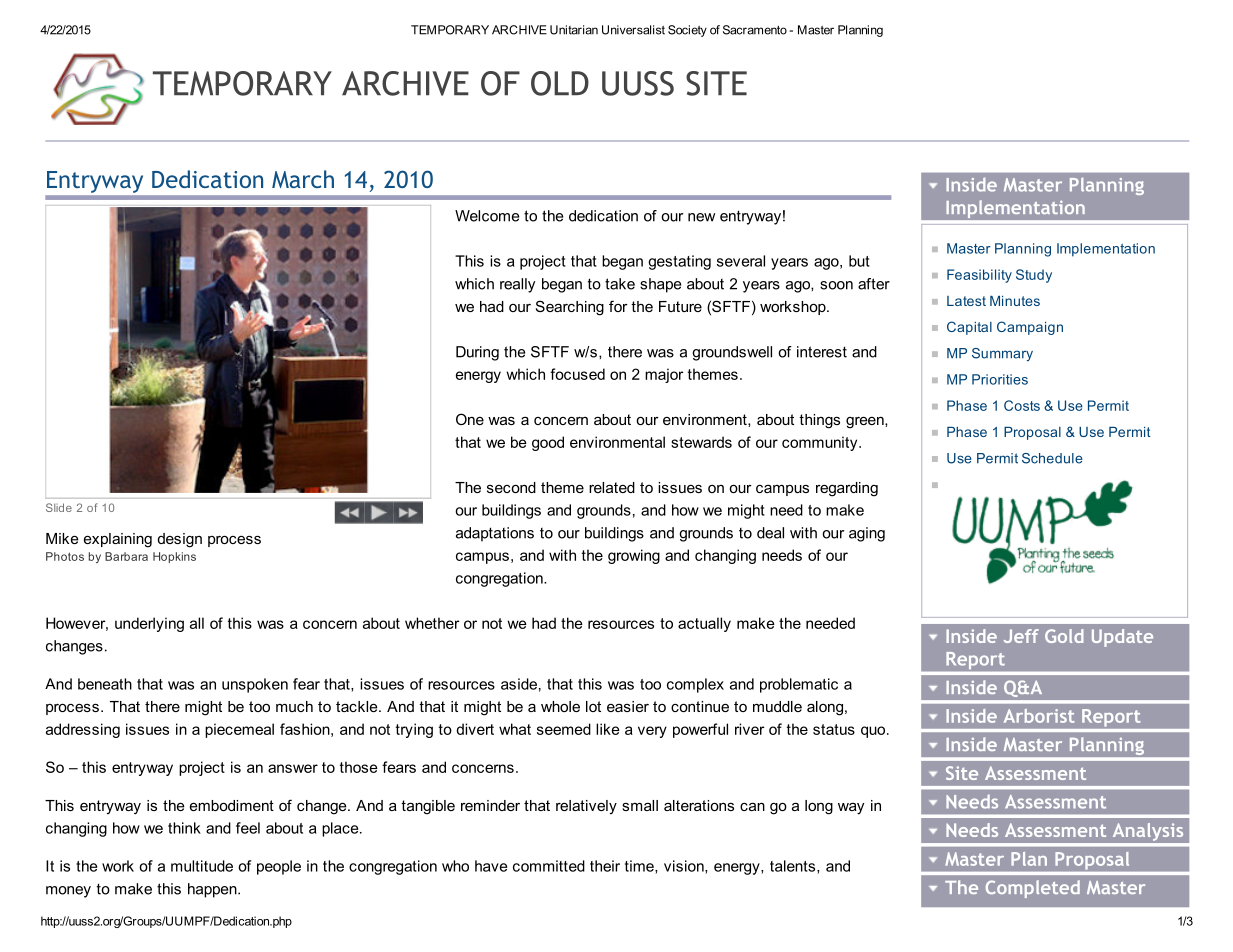 This screenshot has width=1233, height=952. What do you see at coordinates (255, 685) in the screenshot?
I see `unspoken` at bounding box center [255, 685].
